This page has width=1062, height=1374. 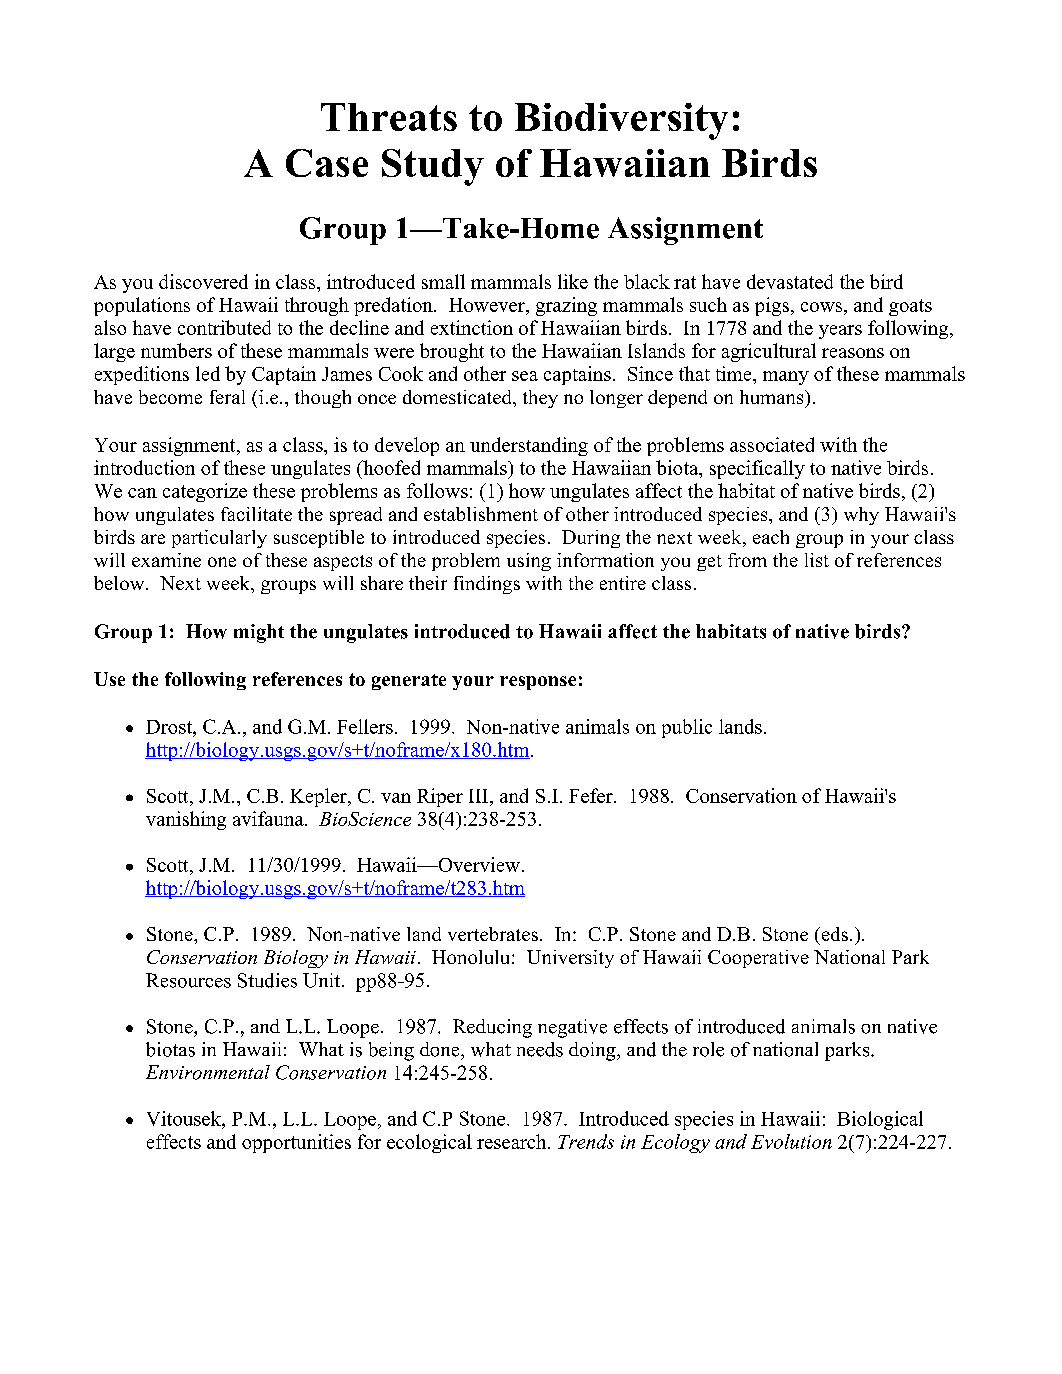 I want to click on Cooperative, so click(x=758, y=959).
